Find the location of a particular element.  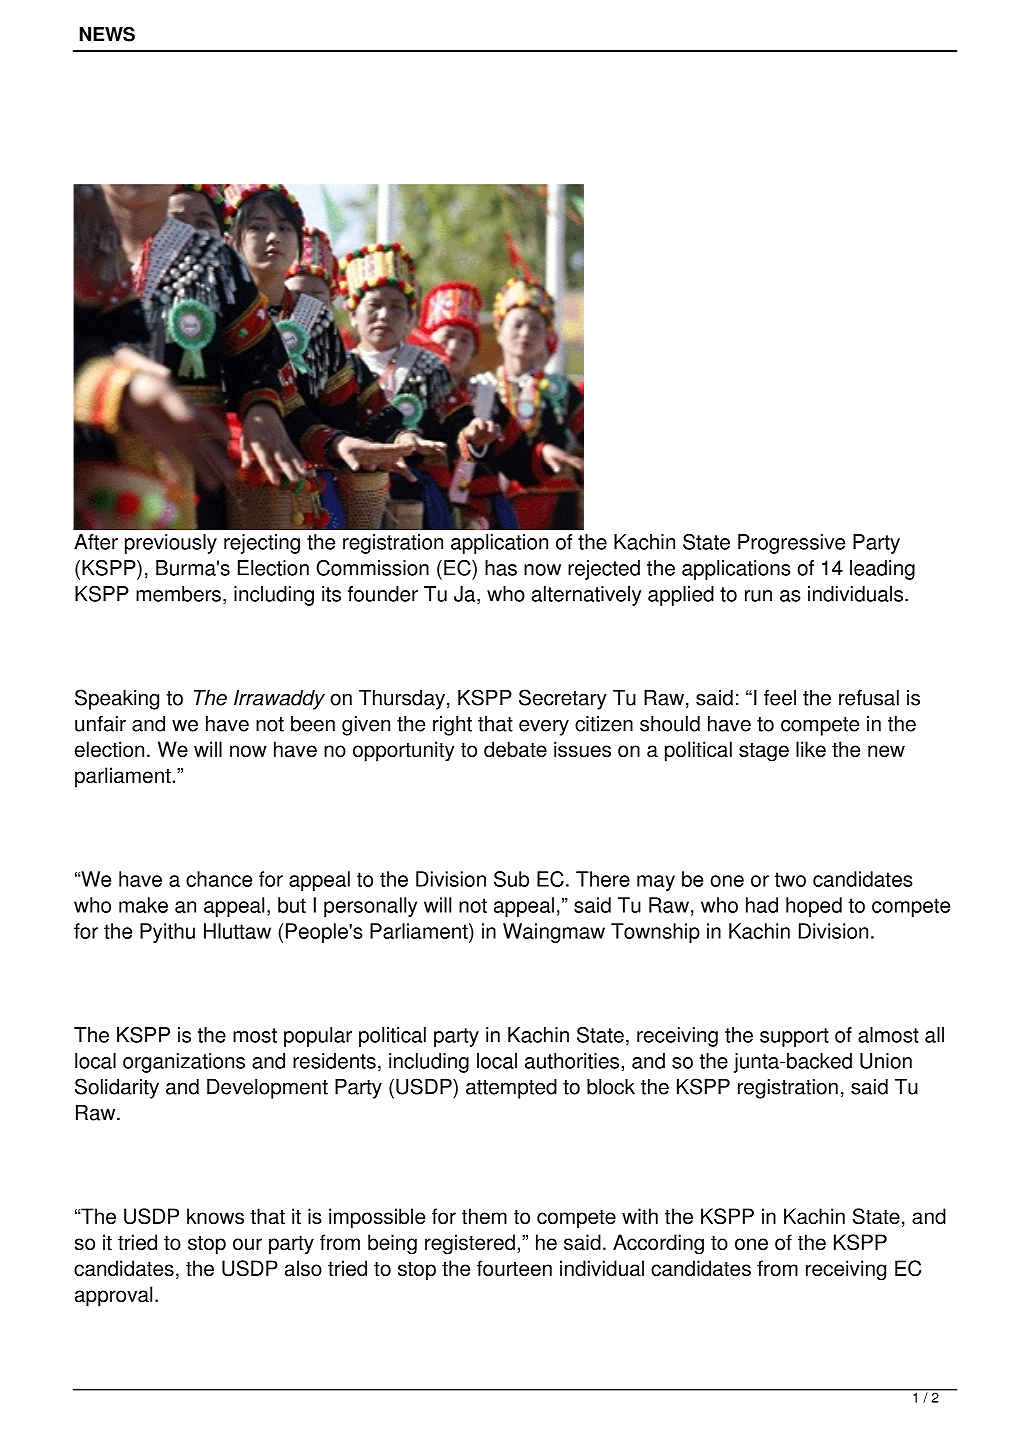

feel is located at coordinates (780, 698).
